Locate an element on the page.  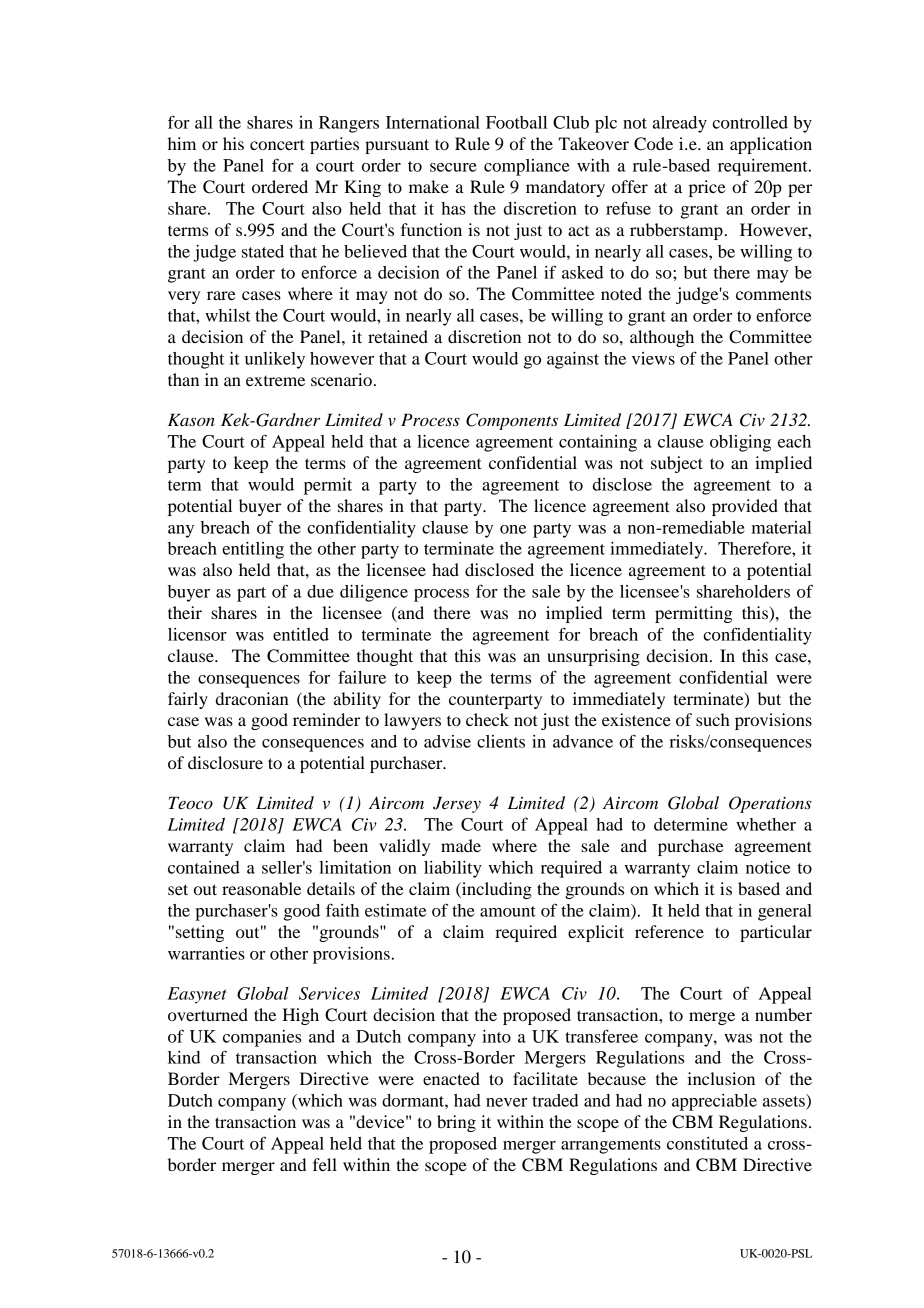
notice is located at coordinates (768, 867).
